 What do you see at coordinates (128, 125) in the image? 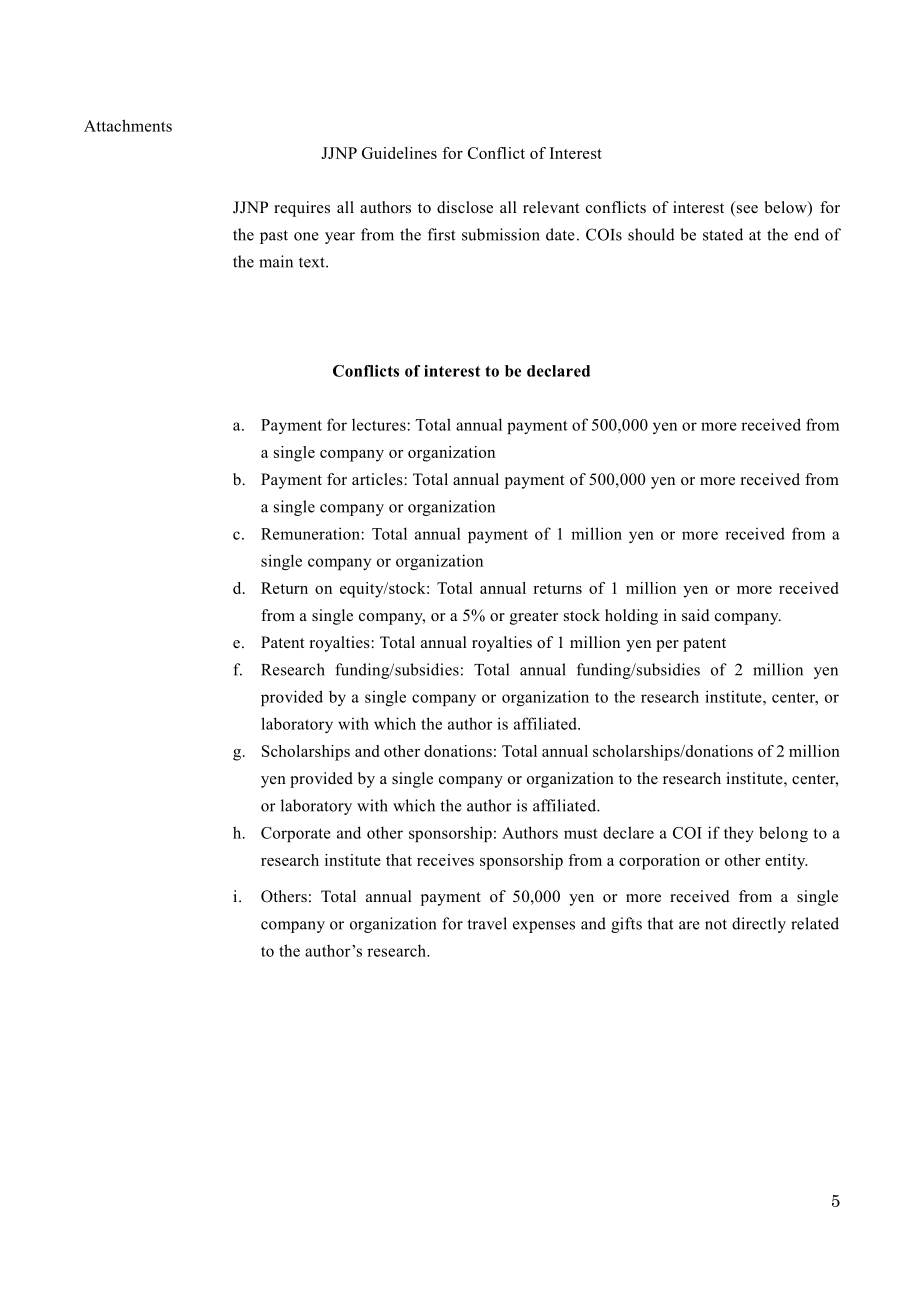
I see `Attachments` at bounding box center [128, 125].
